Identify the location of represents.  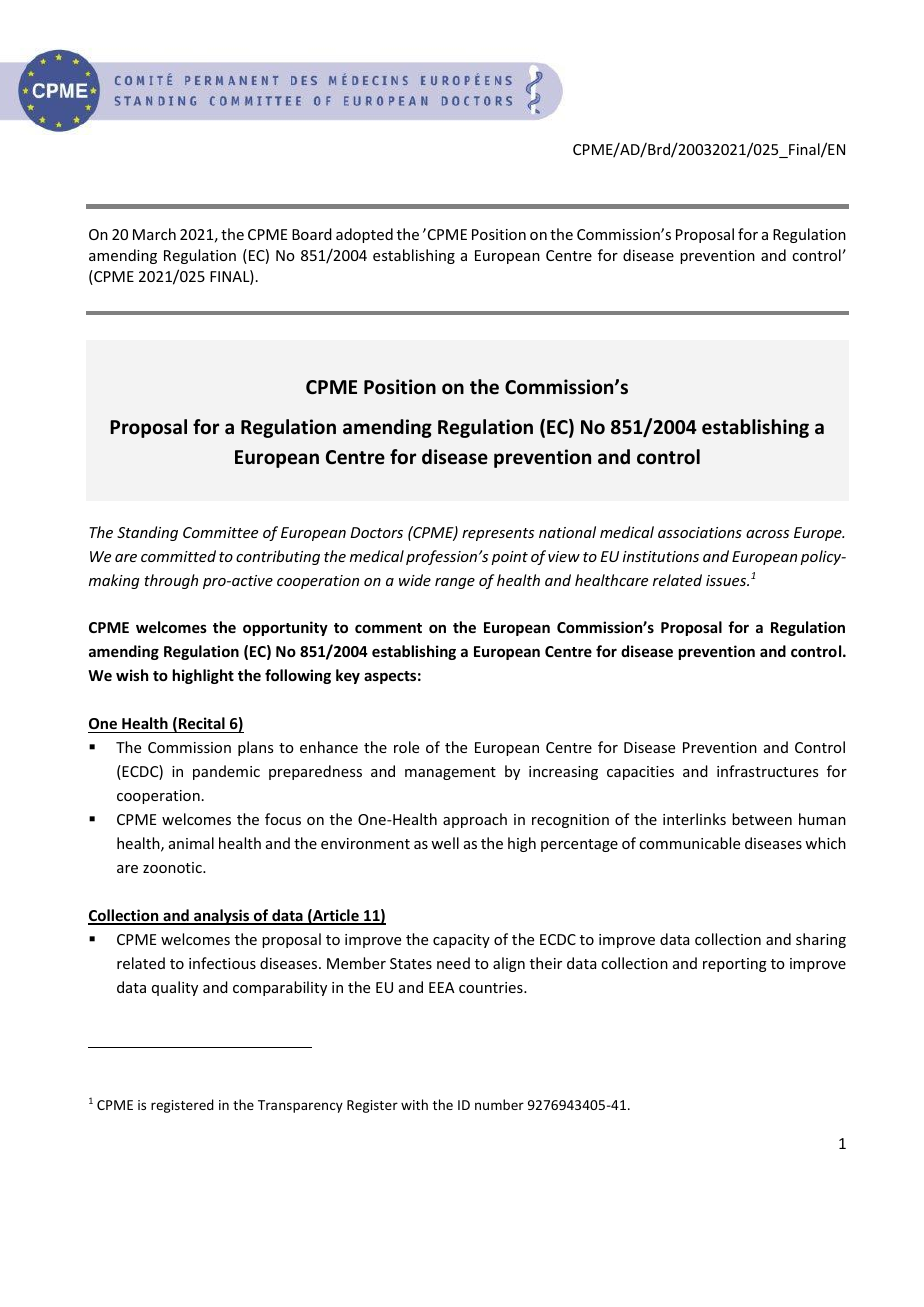
(498, 534).
